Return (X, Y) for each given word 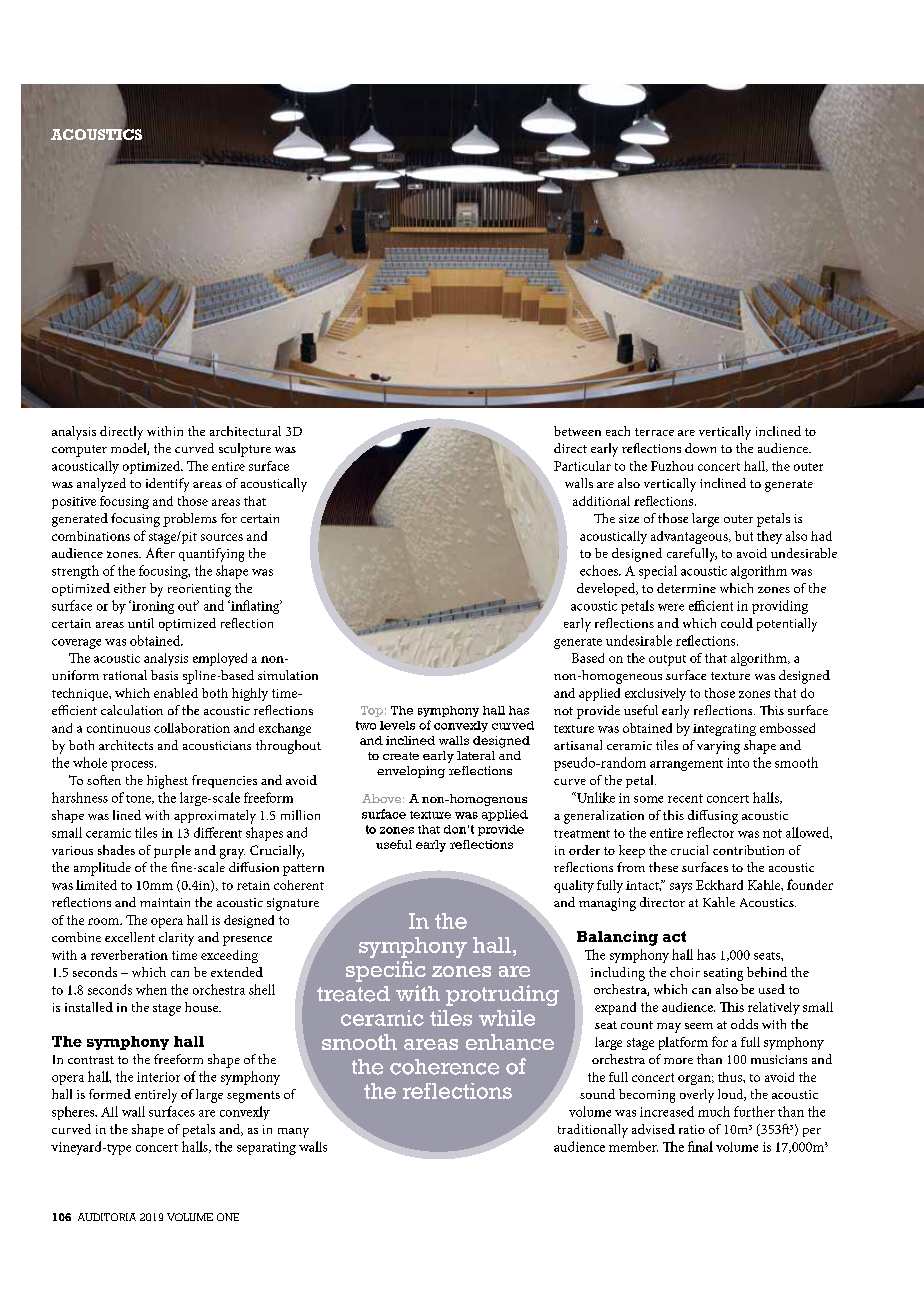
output (667, 660)
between (577, 431)
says (681, 888)
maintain (165, 902)
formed (110, 1094)
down (700, 448)
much (714, 1111)
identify (167, 485)
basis (164, 675)
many (293, 1133)
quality (574, 886)
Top (372, 711)
